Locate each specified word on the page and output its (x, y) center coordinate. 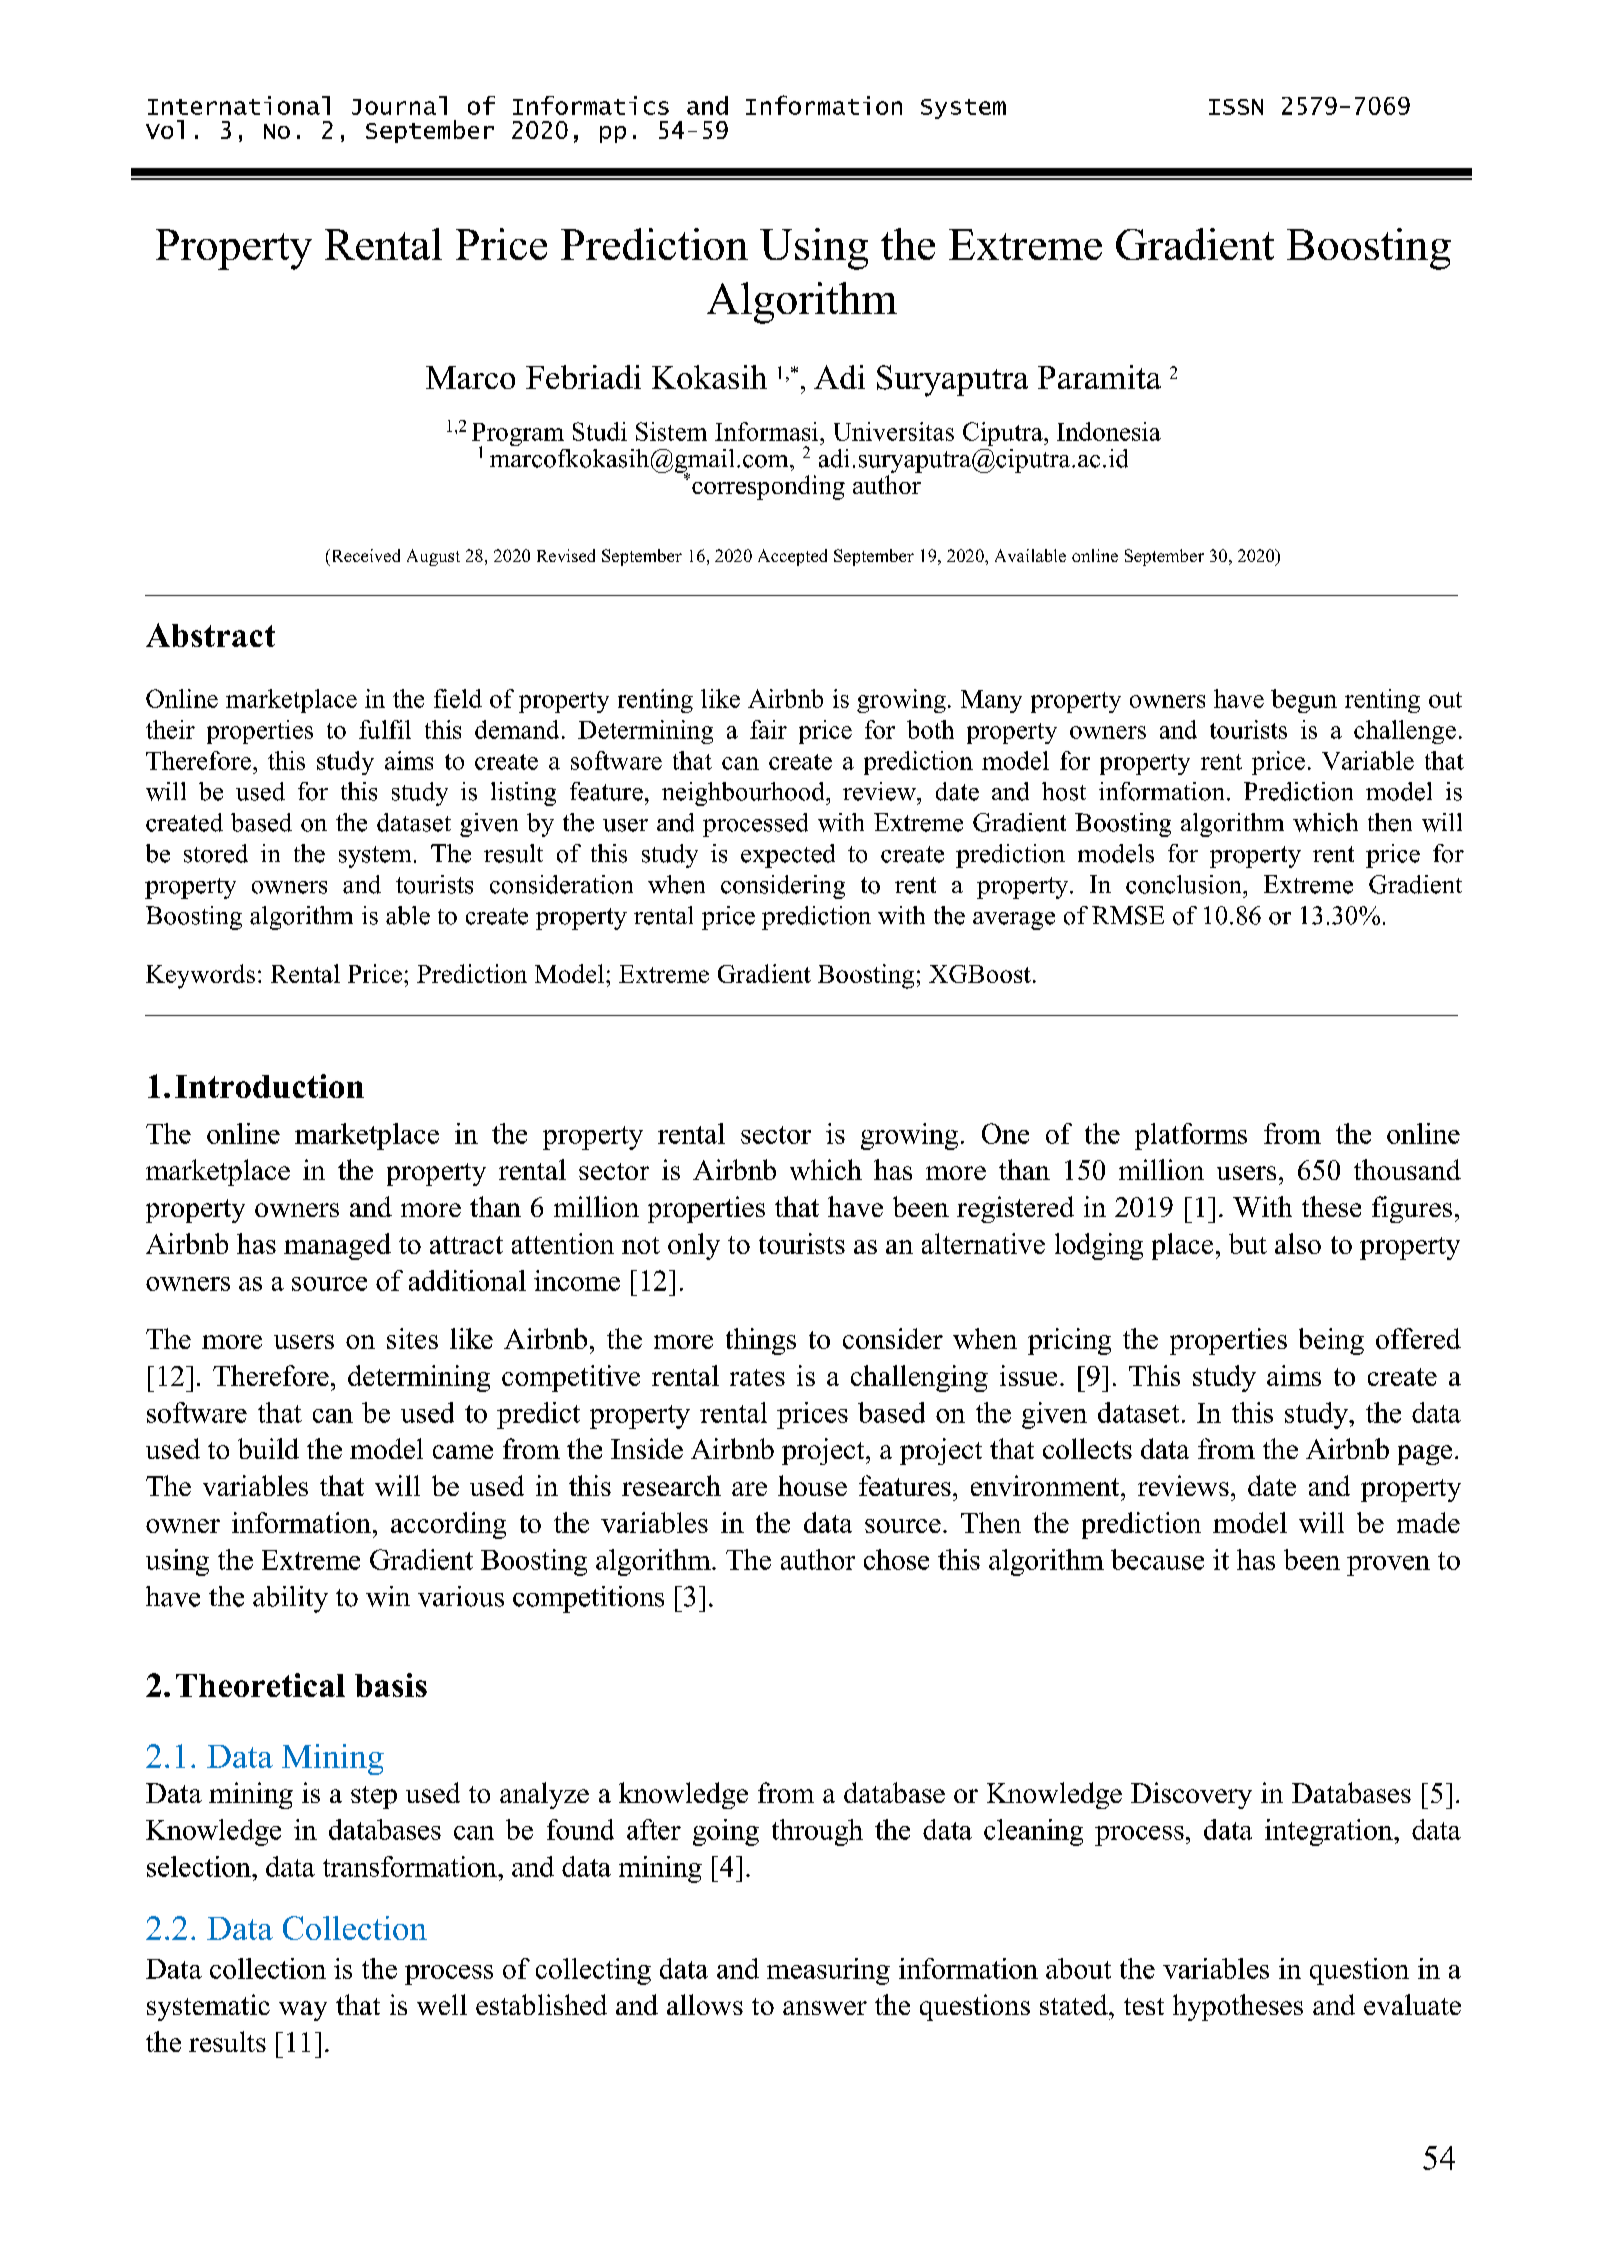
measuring (828, 1971)
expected (788, 856)
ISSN (1236, 107)
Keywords (200, 976)
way (303, 2011)
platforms (1191, 1136)
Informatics (591, 105)
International (239, 105)
